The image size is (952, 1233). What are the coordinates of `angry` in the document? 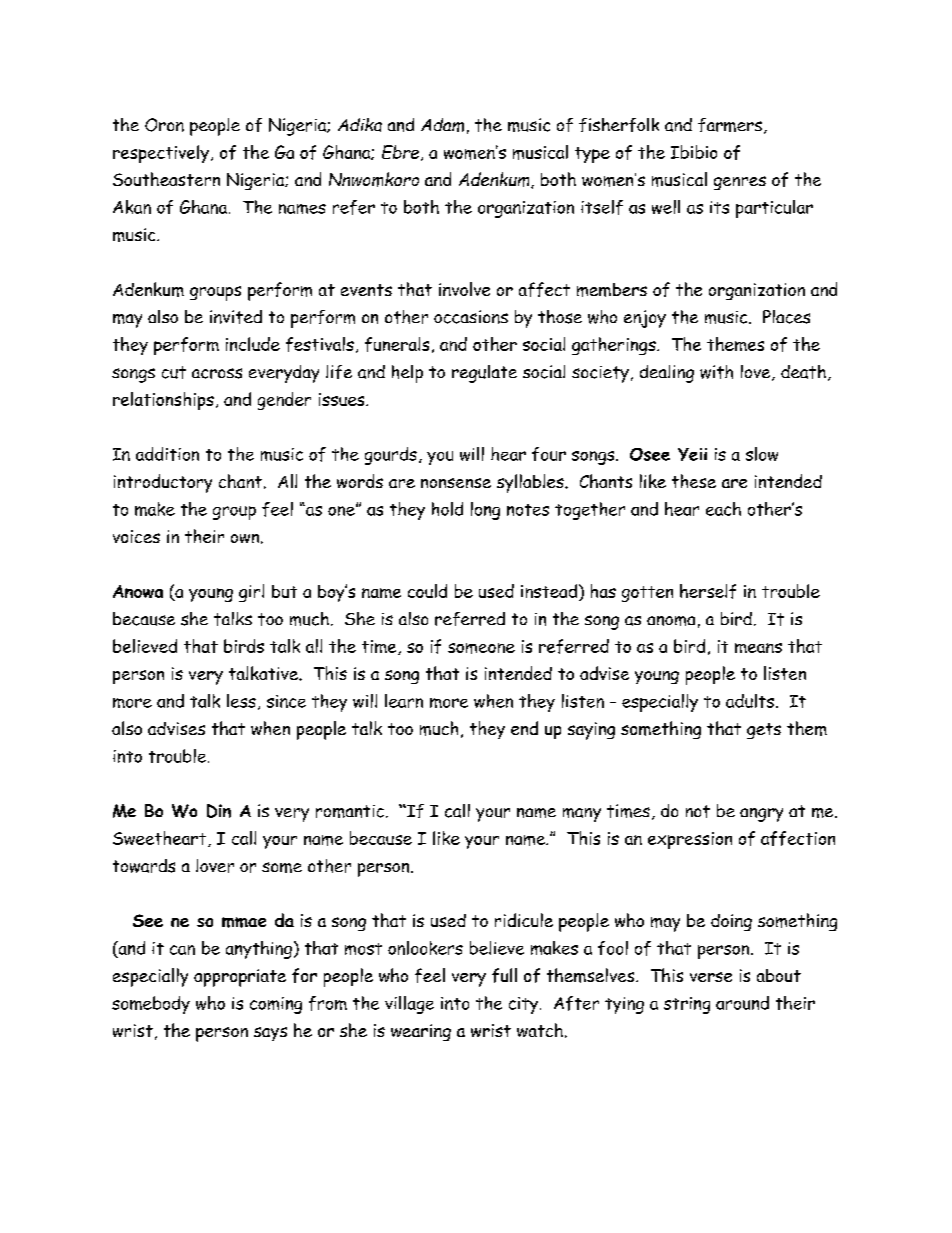 It's located at (761, 815).
